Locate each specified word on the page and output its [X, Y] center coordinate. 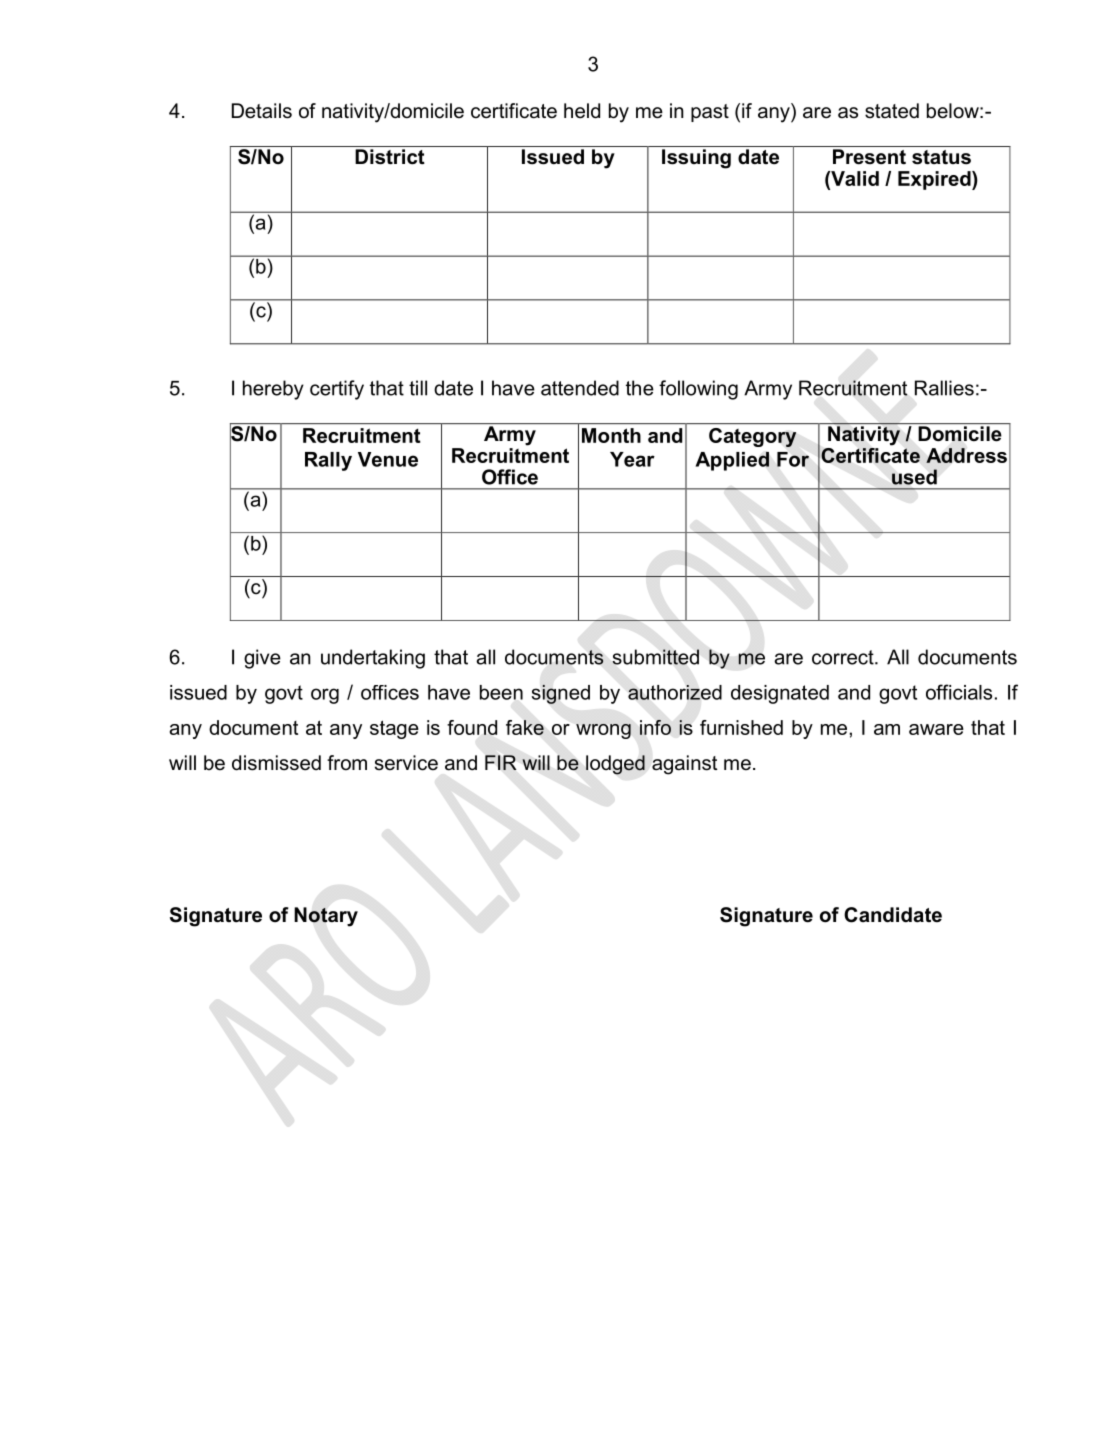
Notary [326, 917]
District [390, 157]
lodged [615, 765]
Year [632, 459]
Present [869, 157]
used [914, 477]
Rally [328, 461]
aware [936, 729]
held [582, 111]
